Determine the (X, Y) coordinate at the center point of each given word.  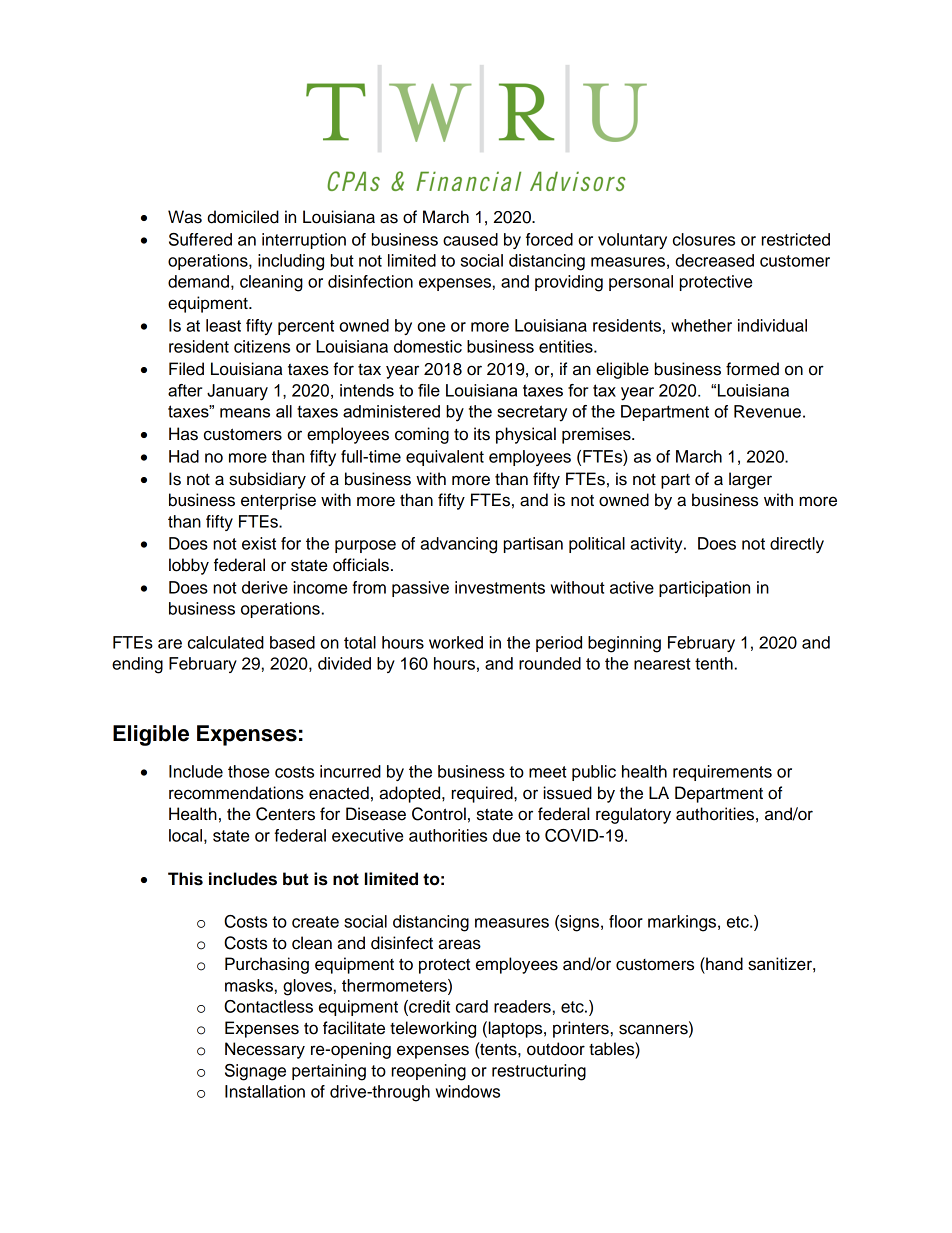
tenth (714, 663)
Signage (255, 1072)
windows (468, 1091)
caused (470, 239)
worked (456, 642)
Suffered (200, 239)
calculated (226, 642)
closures (704, 239)
